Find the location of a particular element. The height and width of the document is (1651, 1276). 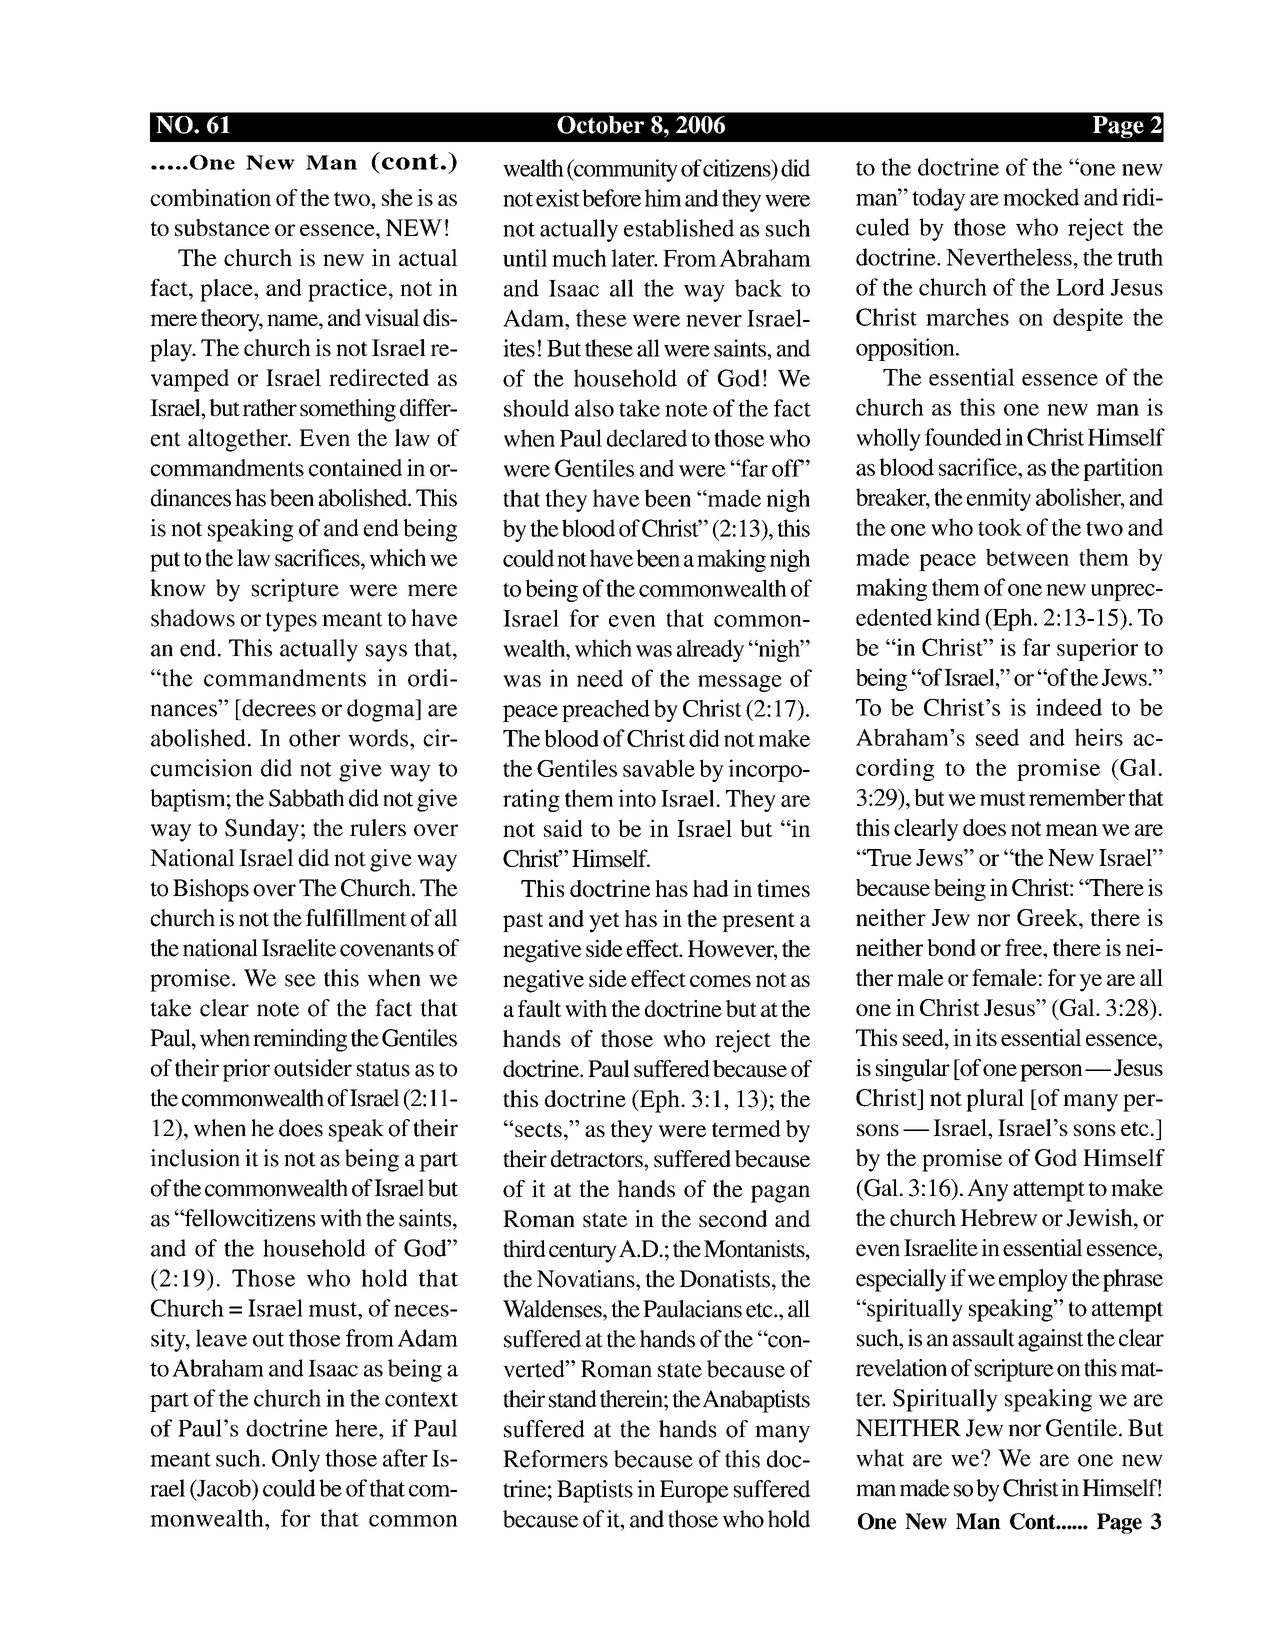

Europe is located at coordinates (694, 1491).
